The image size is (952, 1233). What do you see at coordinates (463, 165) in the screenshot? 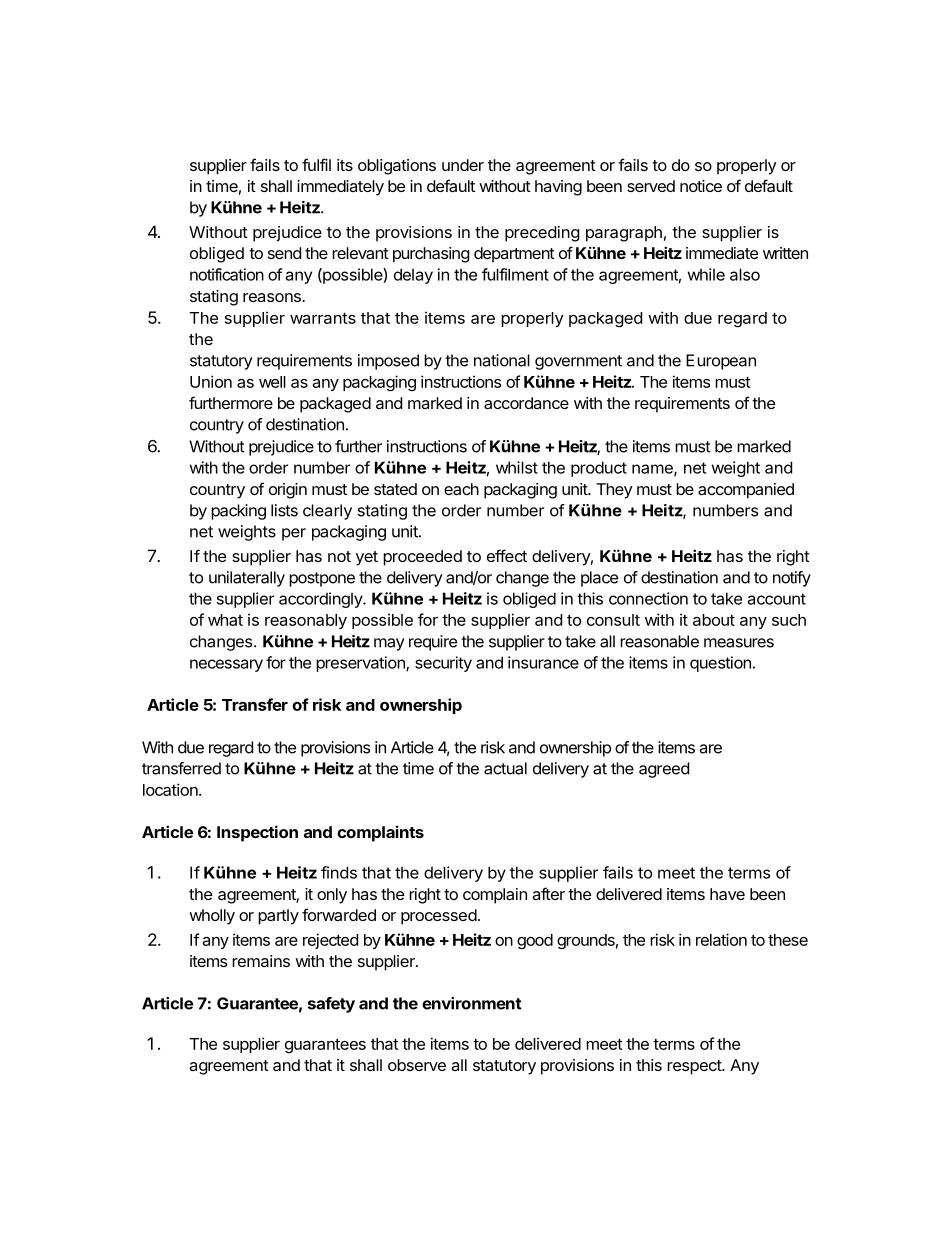
I see `under` at bounding box center [463, 165].
